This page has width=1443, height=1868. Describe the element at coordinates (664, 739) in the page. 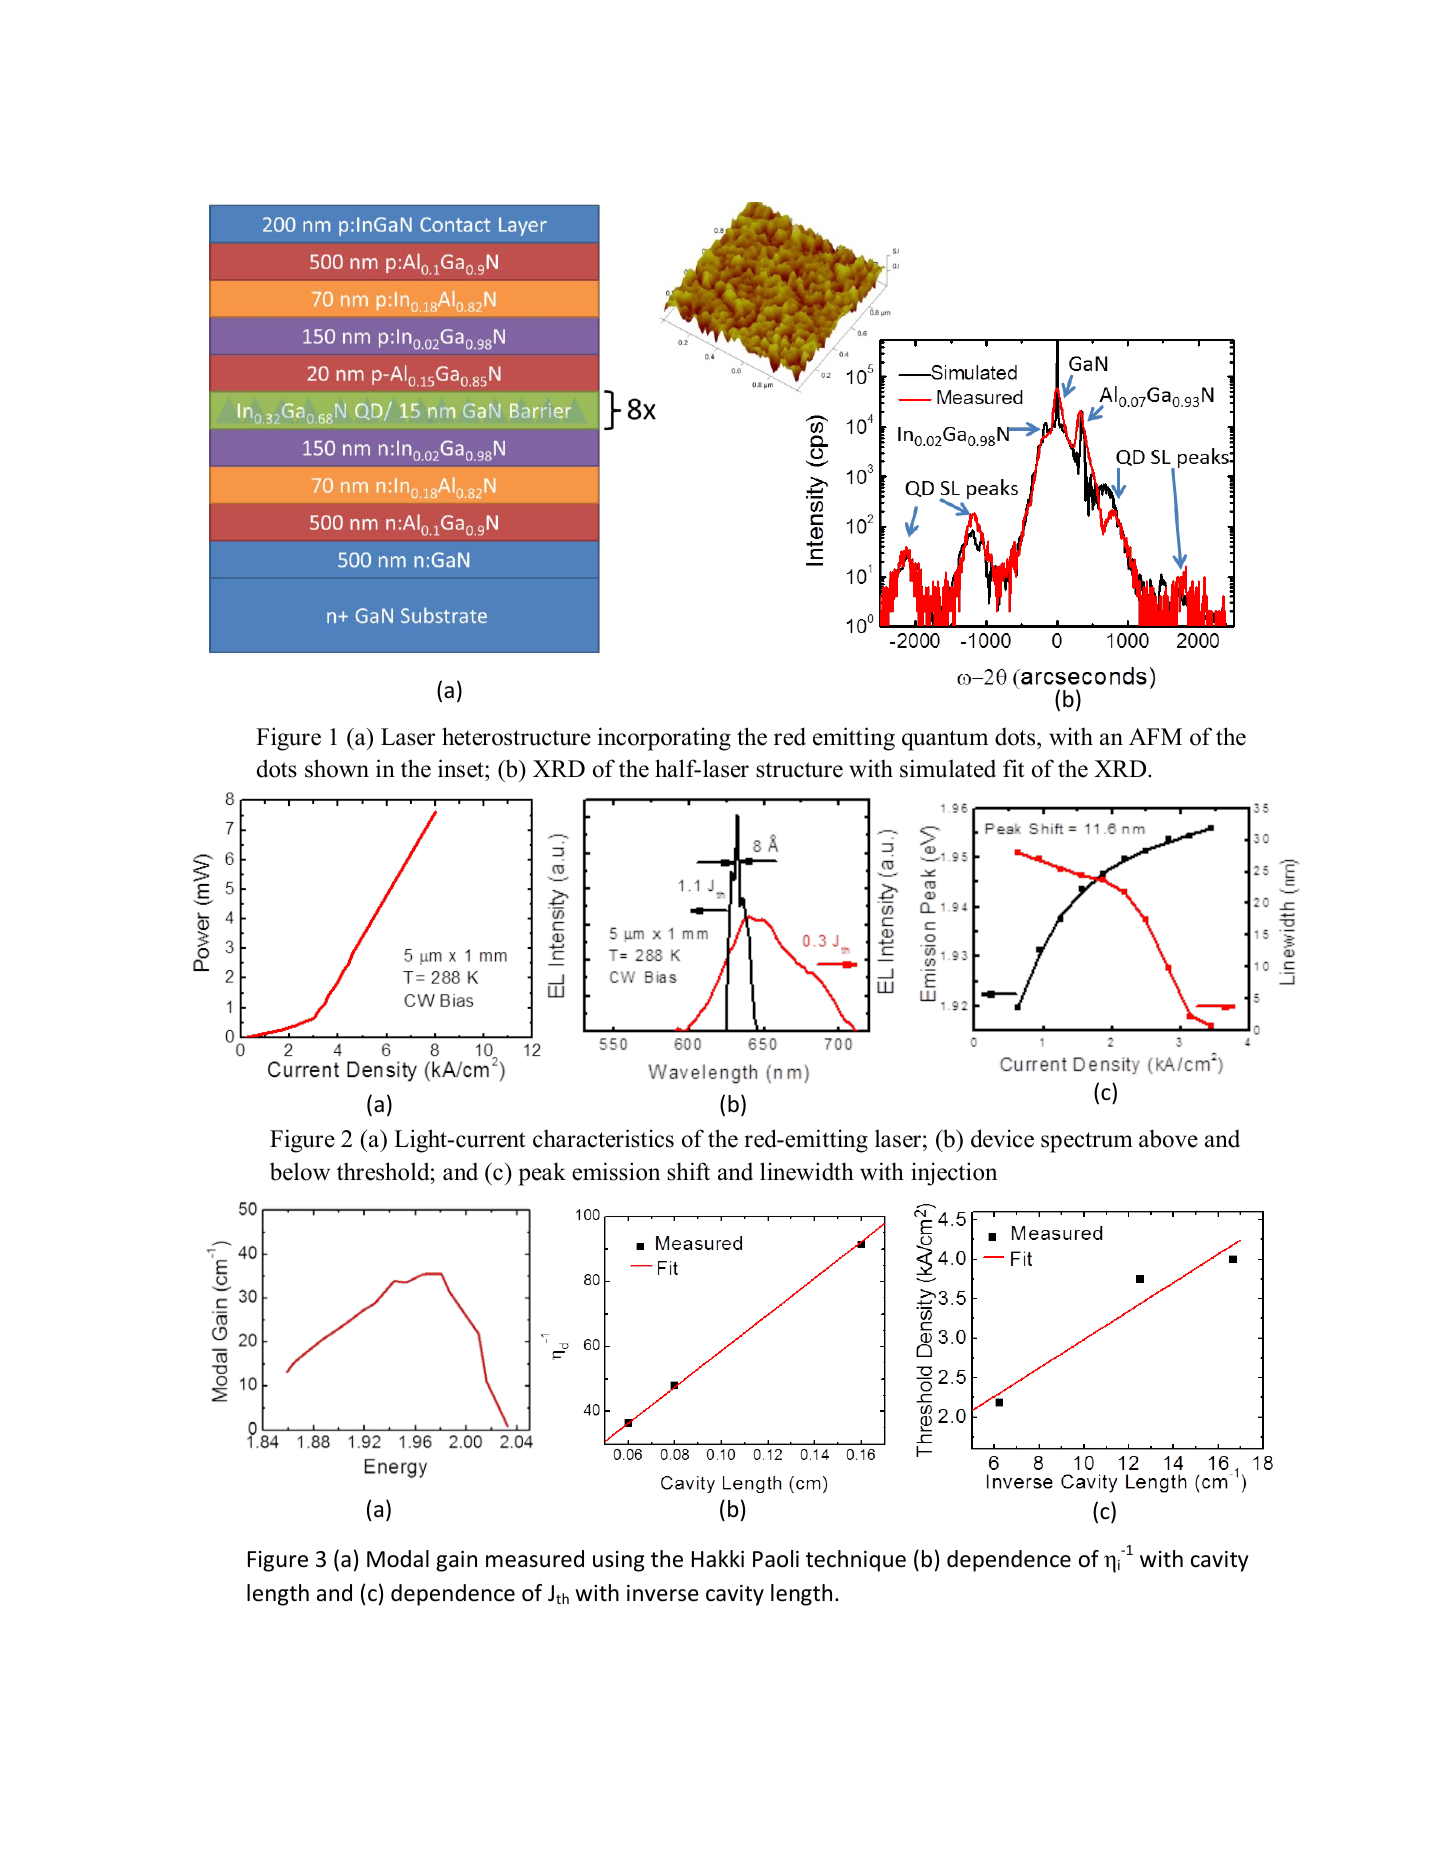

I see `incorporating` at that location.
